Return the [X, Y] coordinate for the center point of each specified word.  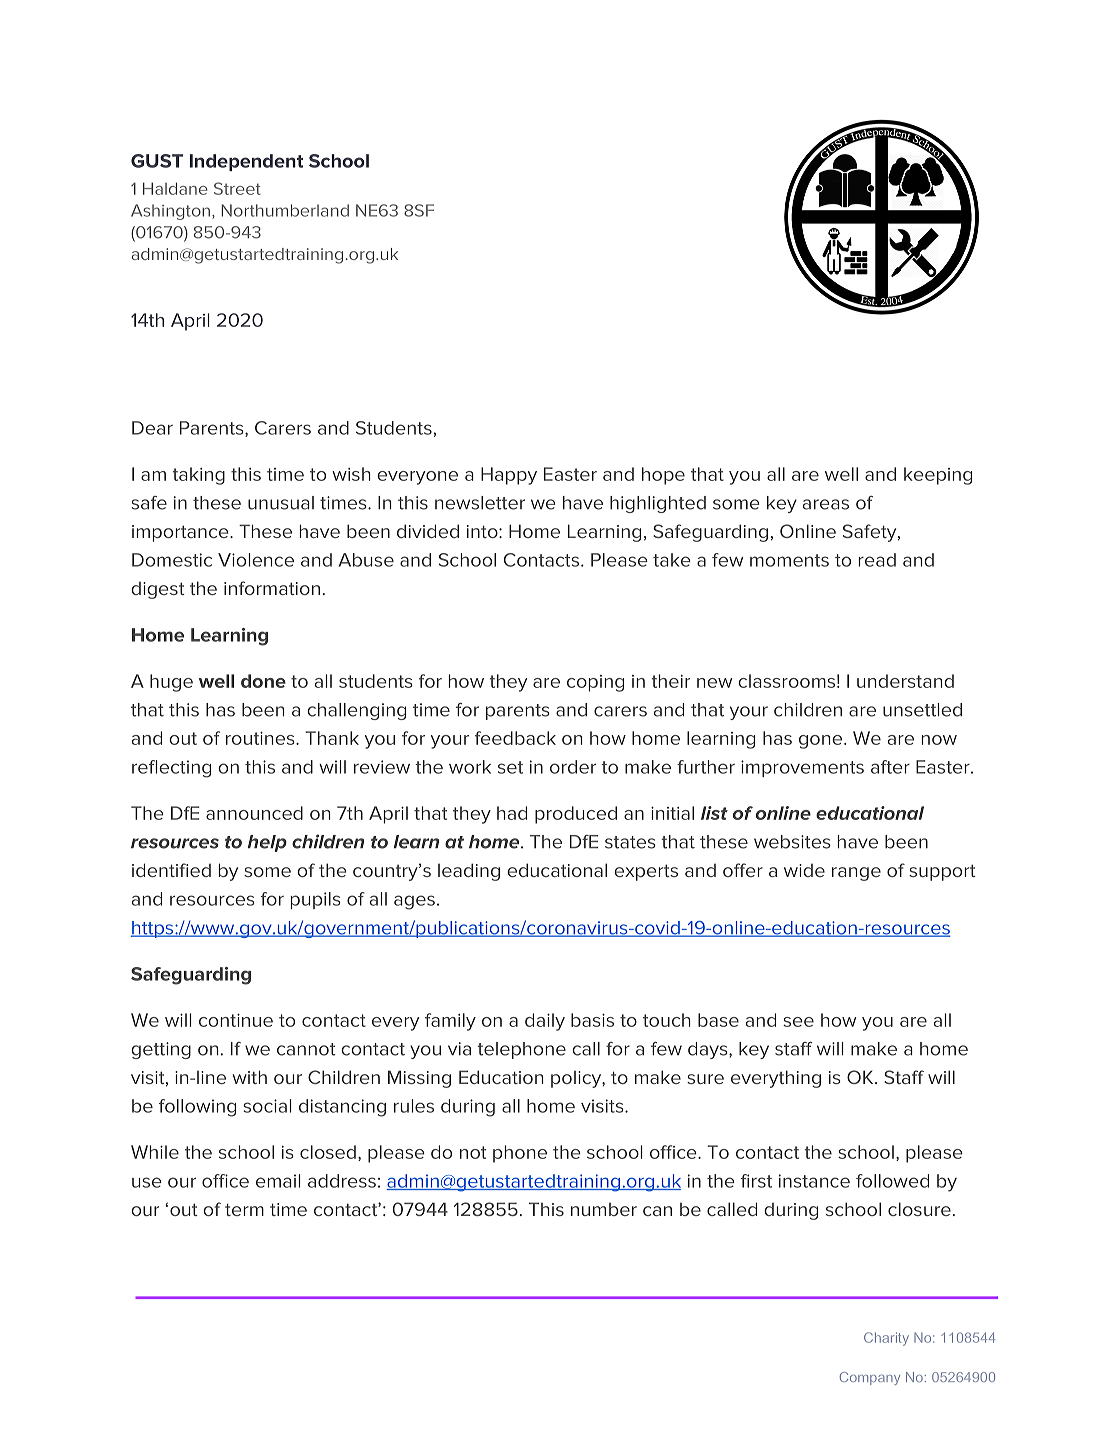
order [573, 767]
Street [237, 188]
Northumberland [285, 210]
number [604, 1209]
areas [826, 504]
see [798, 1022]
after [890, 767]
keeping [938, 476]
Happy [509, 476]
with [249, 1077]
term [244, 1209]
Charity [886, 1339]
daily [545, 1022]
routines [261, 738]
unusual [281, 503]
